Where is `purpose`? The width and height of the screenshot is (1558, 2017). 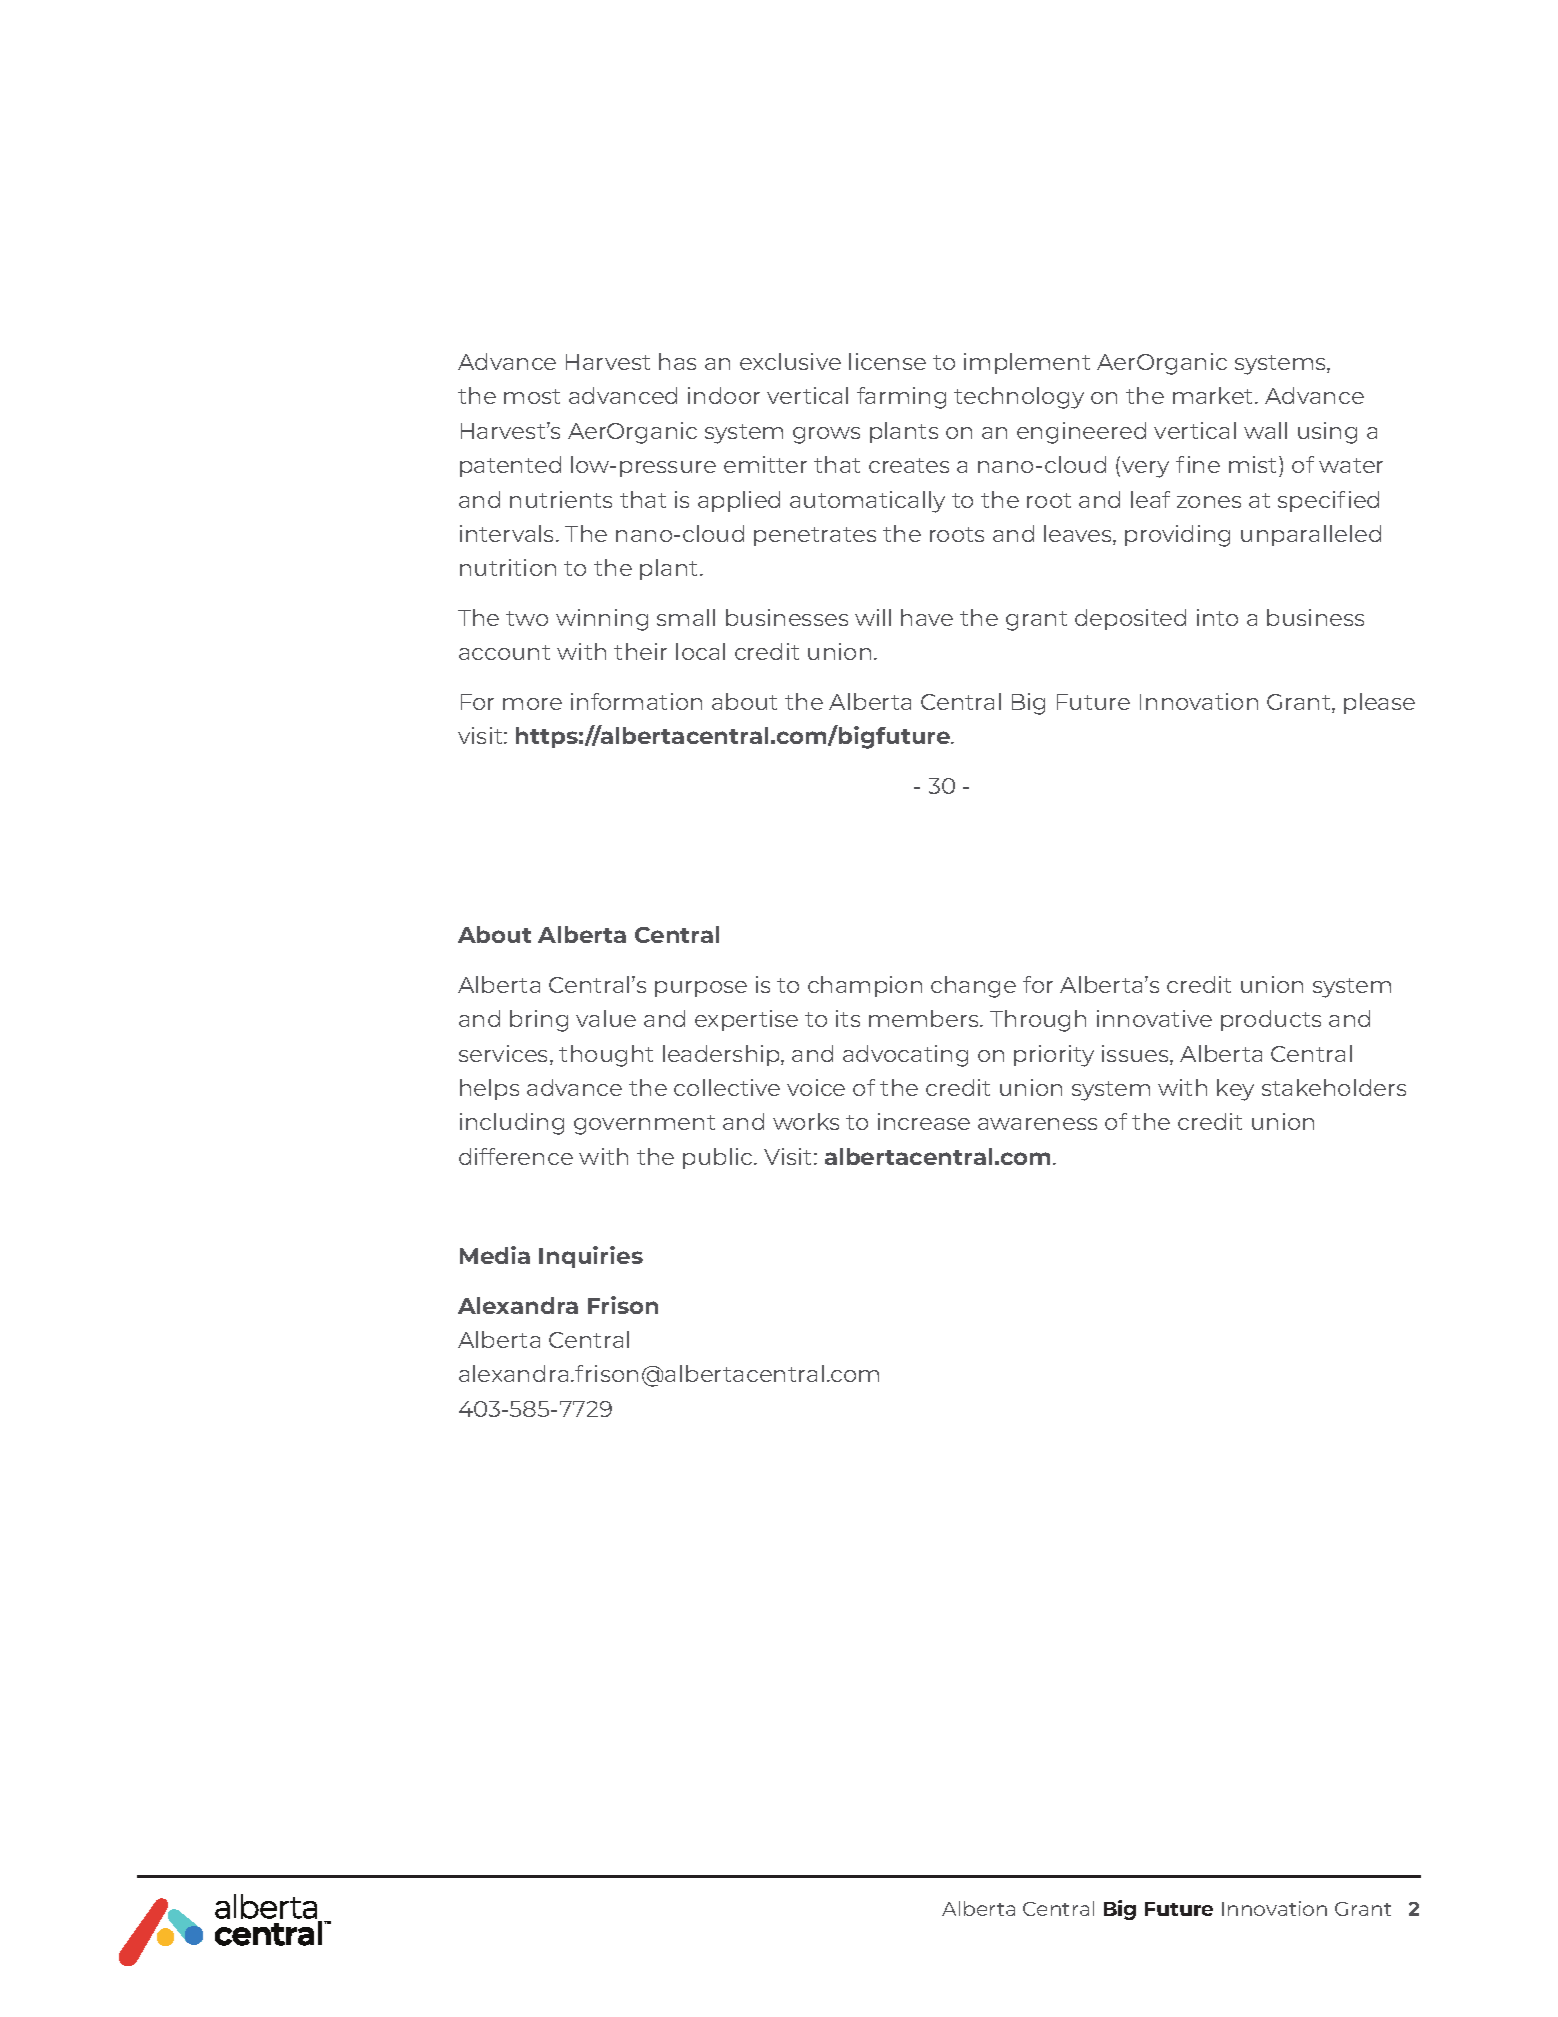
purpose is located at coordinates (701, 989).
